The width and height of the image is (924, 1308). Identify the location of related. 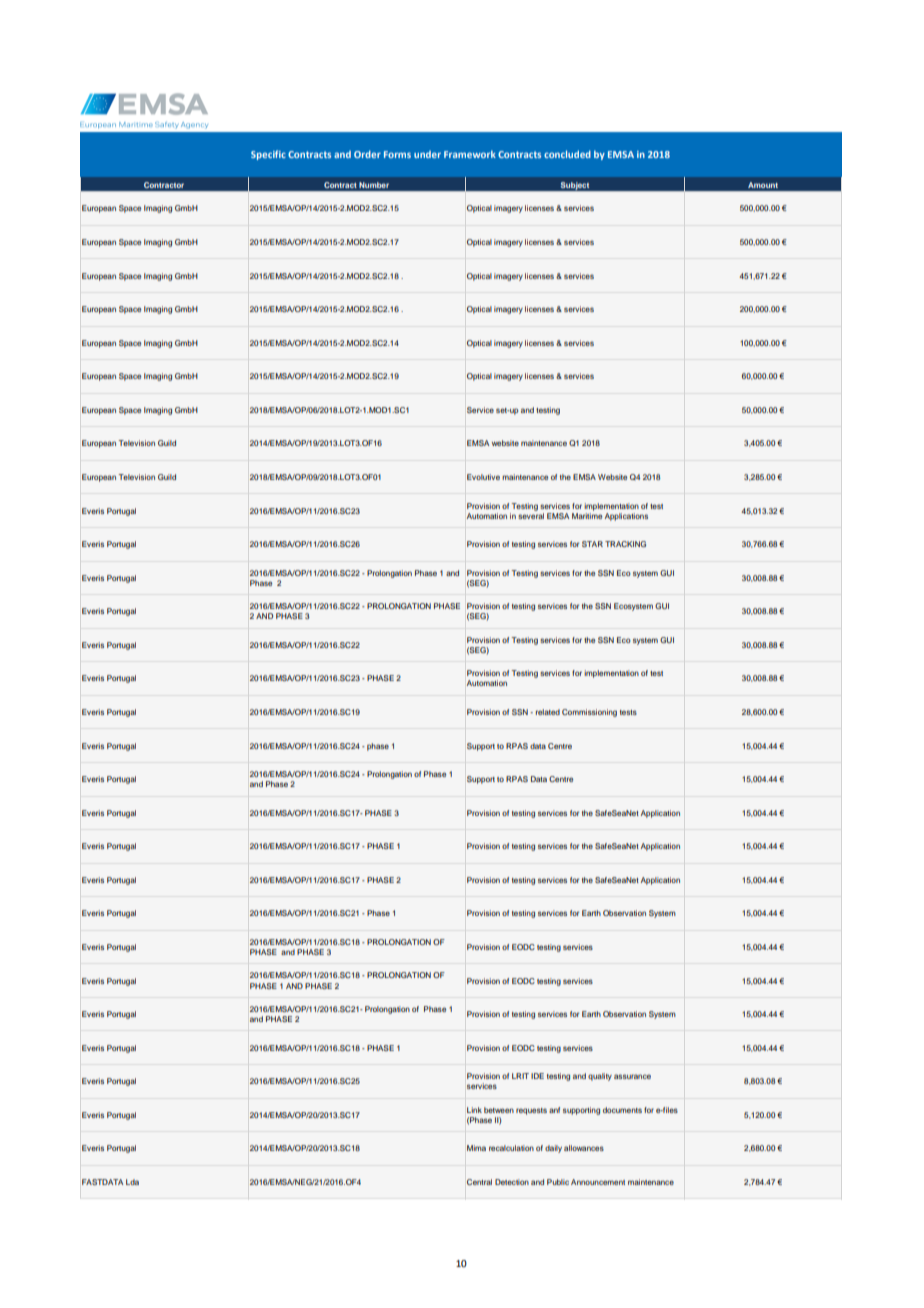
(548, 712).
